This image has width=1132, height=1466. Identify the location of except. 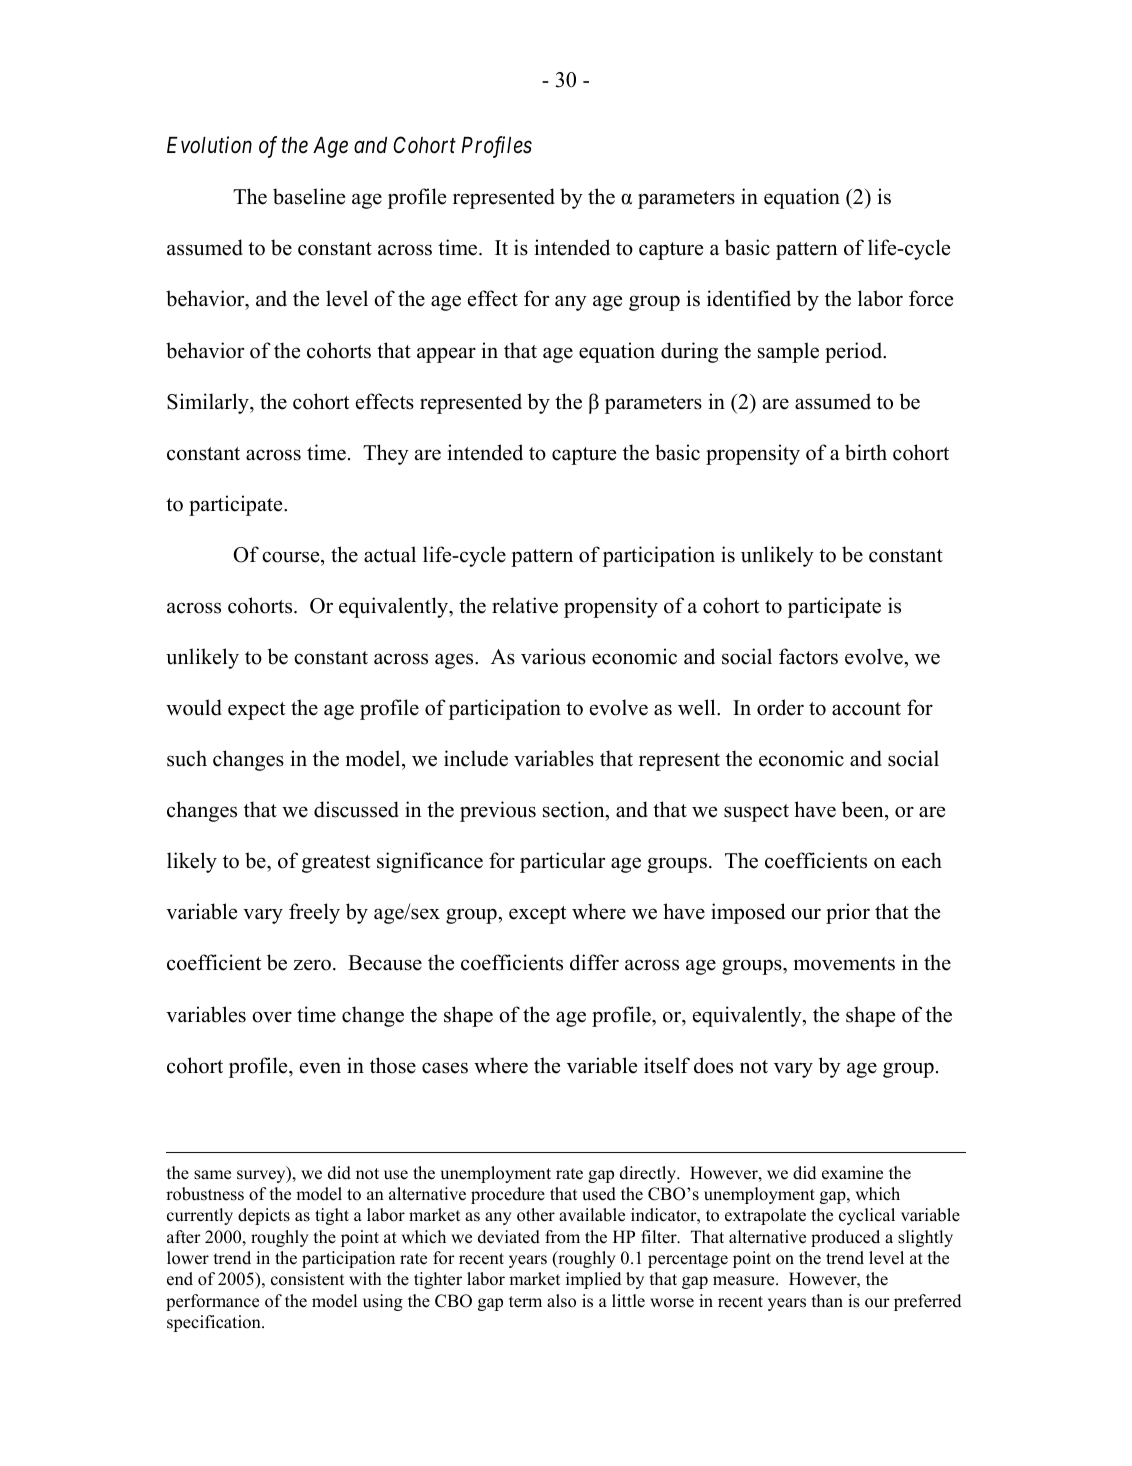
(538, 915).
